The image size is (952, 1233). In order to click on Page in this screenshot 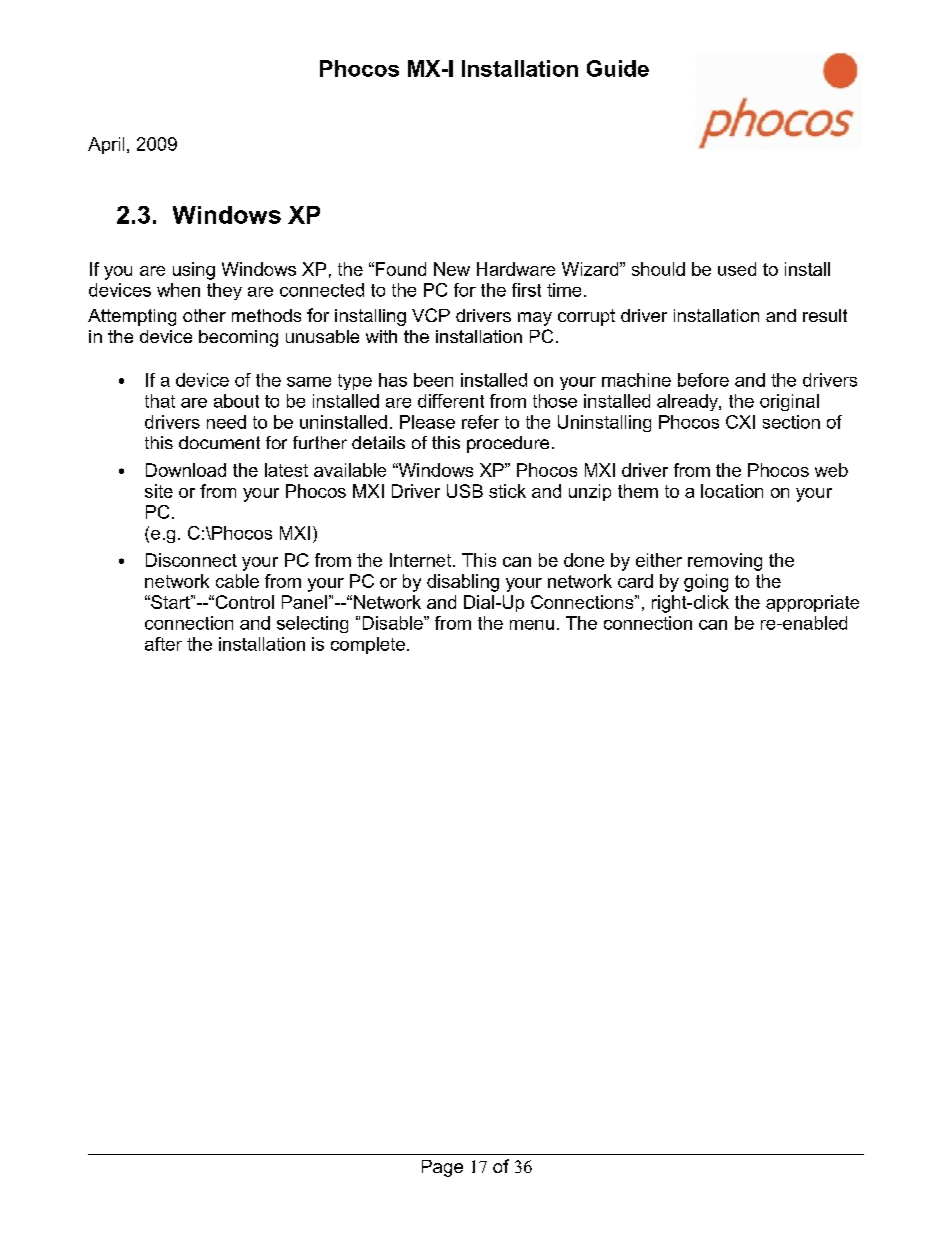, I will do `click(442, 1168)`.
